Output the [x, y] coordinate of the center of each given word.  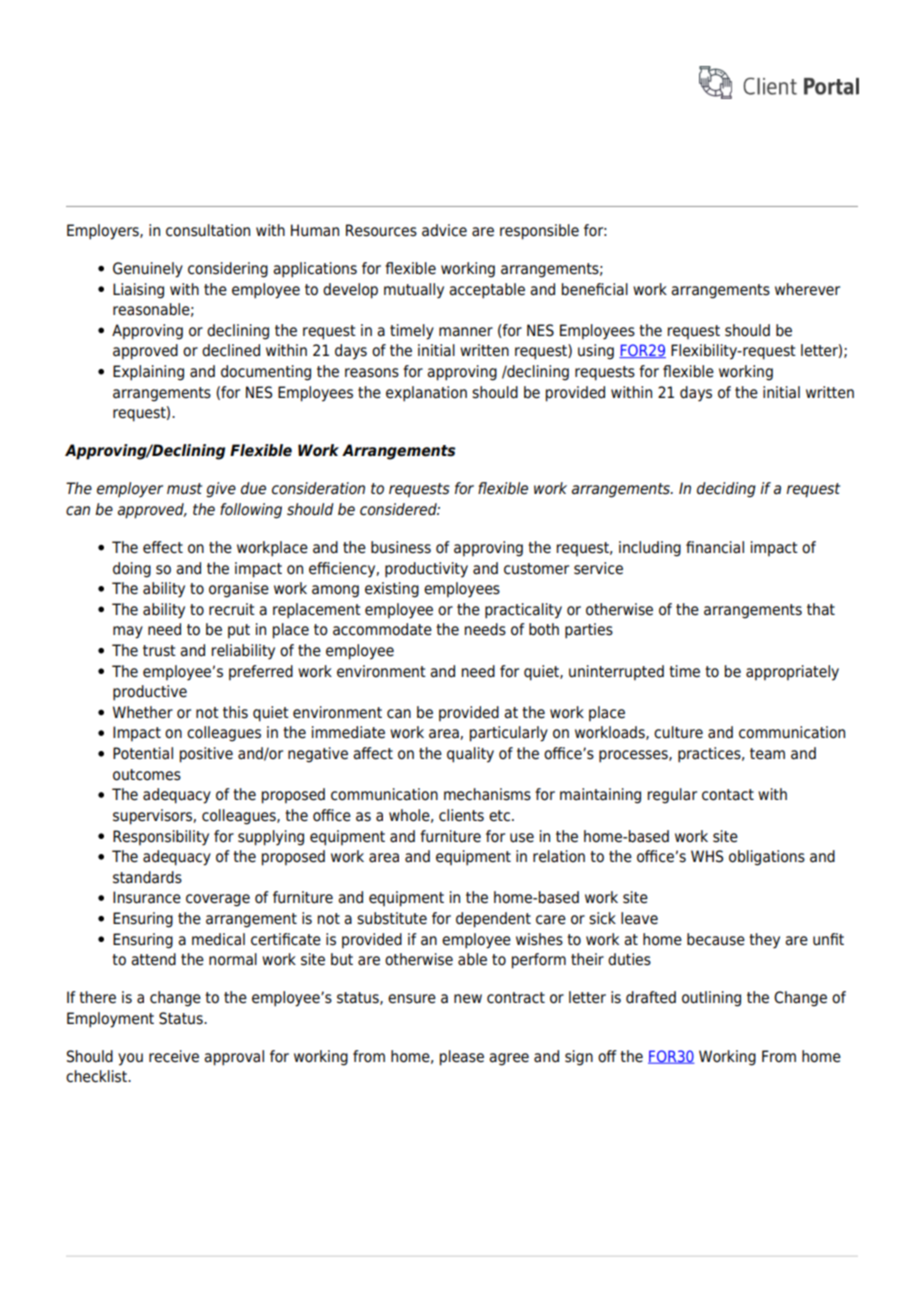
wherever [807, 289]
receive [174, 1056]
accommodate [382, 629]
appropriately [792, 673]
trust [159, 651]
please [462, 1058]
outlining [711, 999]
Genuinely [148, 270]
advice [444, 230]
